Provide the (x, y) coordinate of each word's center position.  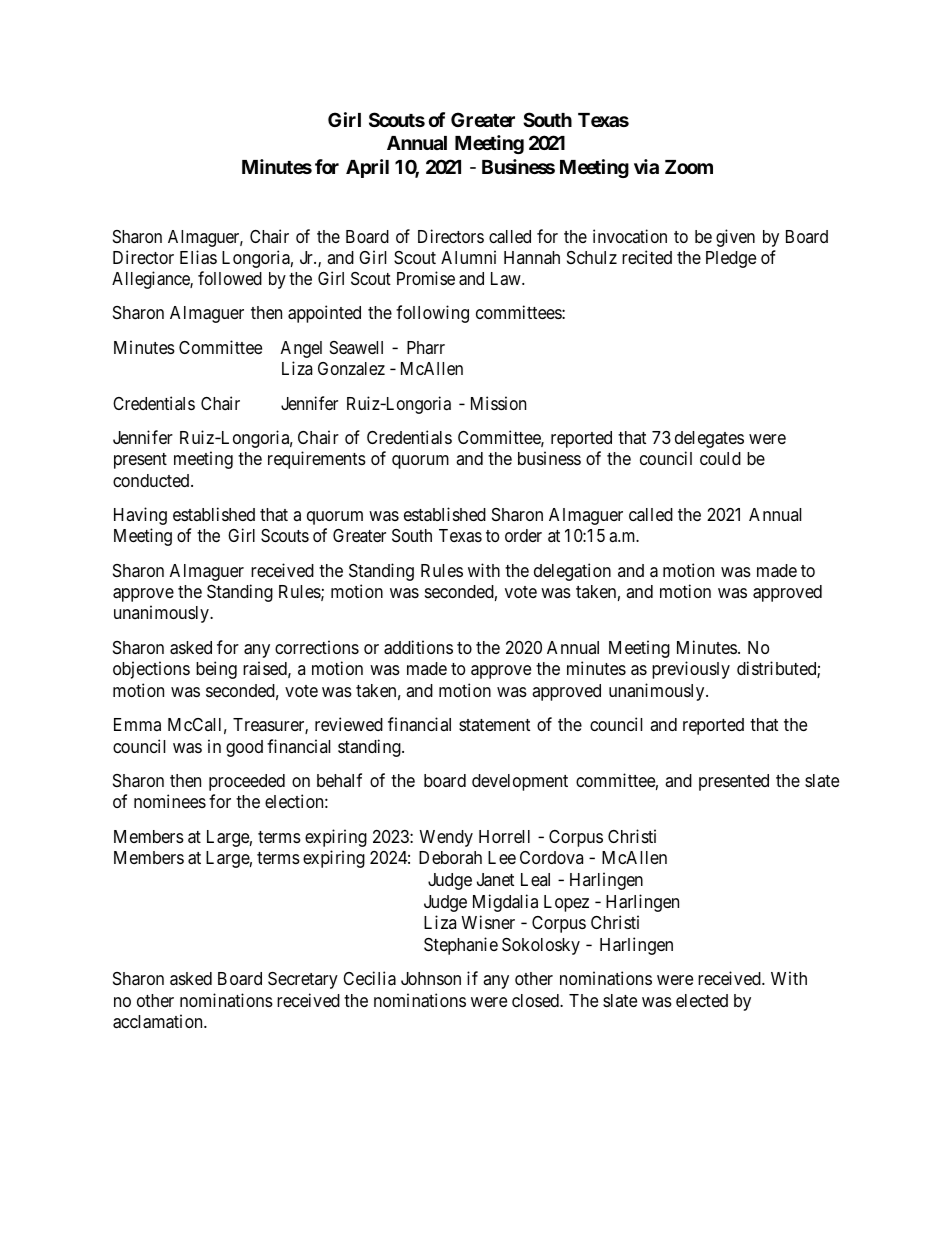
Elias (198, 257)
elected (702, 1000)
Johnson (431, 978)
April (367, 168)
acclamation (159, 1021)
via (646, 166)
